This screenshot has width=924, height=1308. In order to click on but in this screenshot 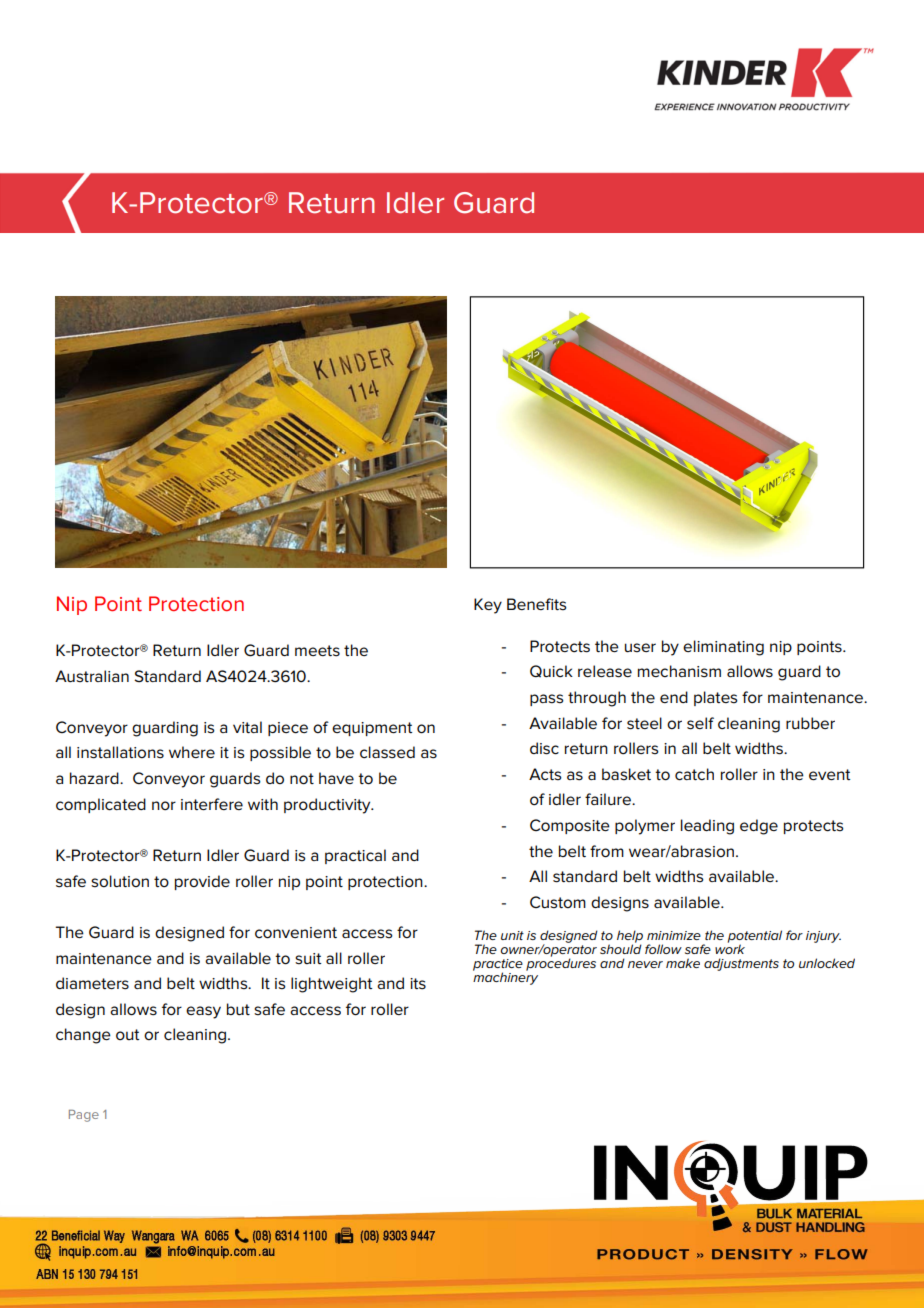, I will do `click(238, 1009)`.
